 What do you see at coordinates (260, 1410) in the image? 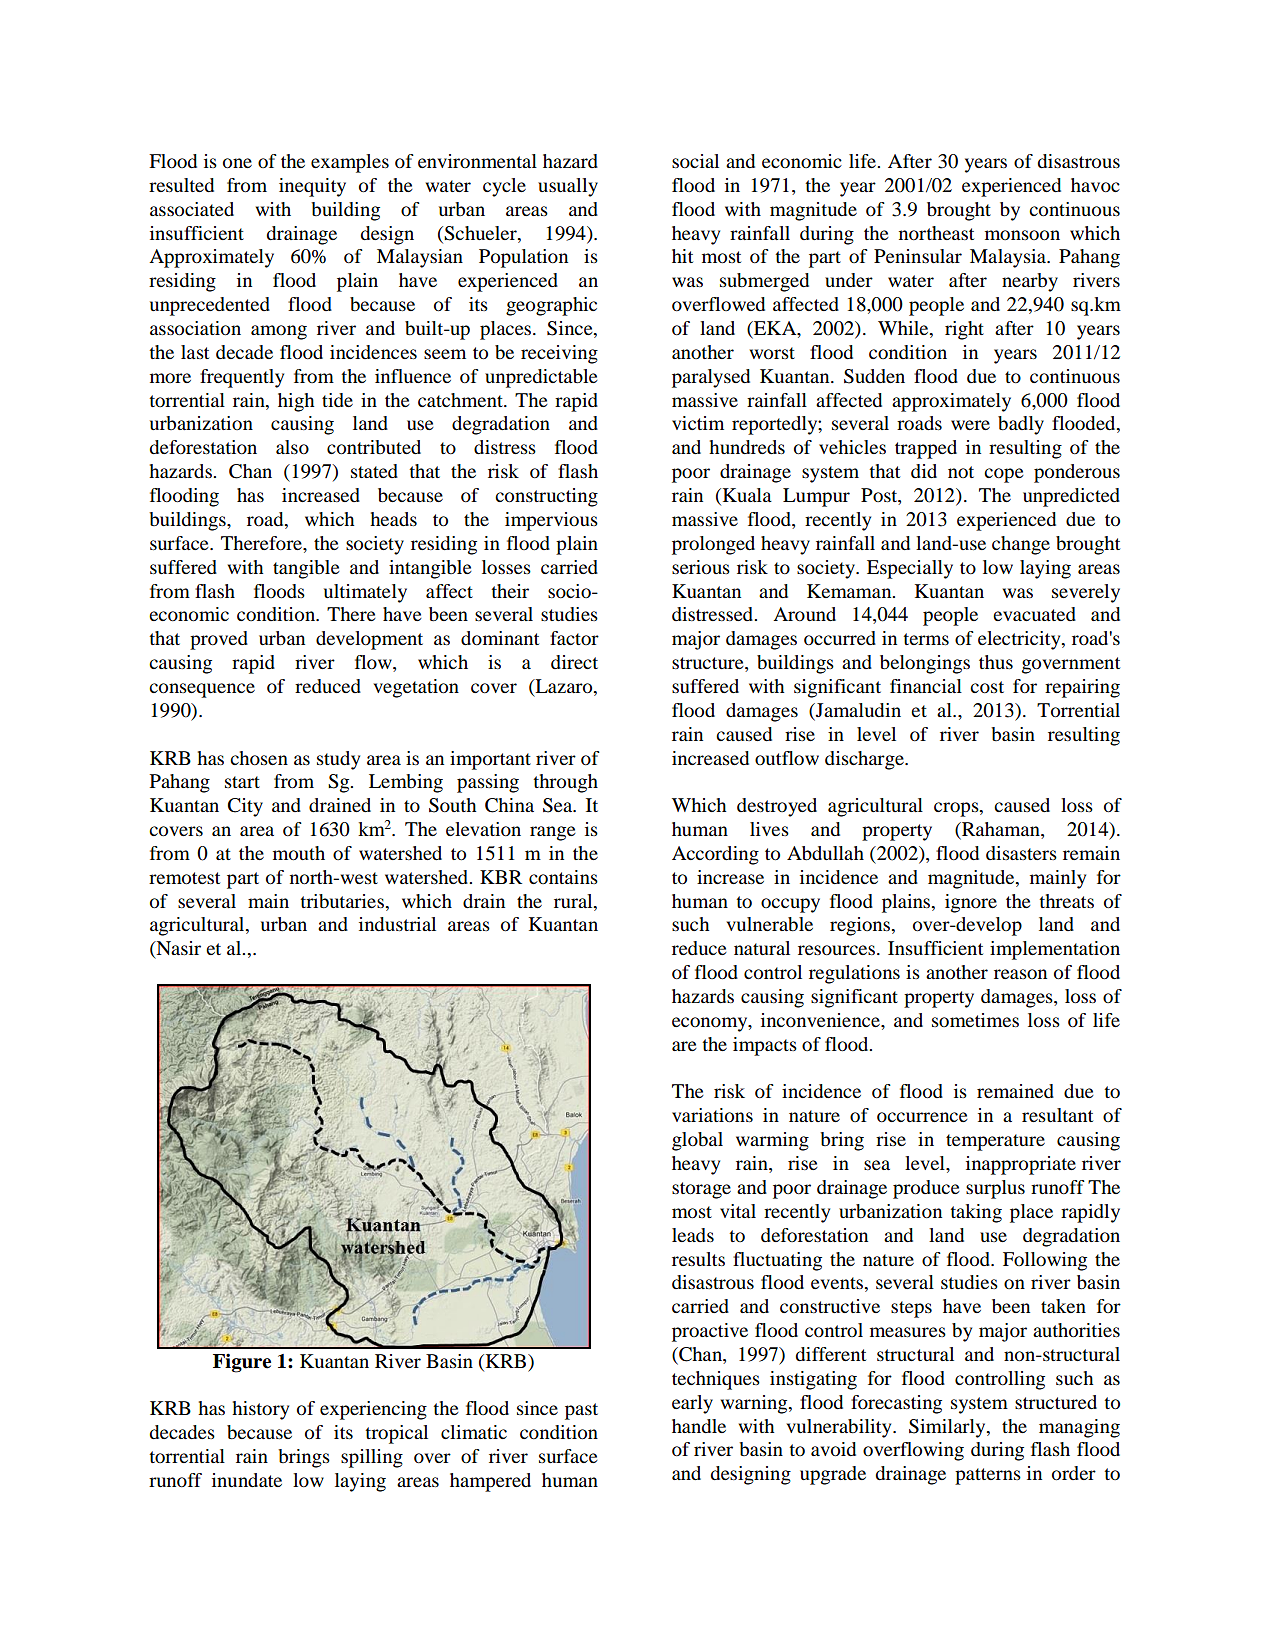
I see `history` at bounding box center [260, 1410].
